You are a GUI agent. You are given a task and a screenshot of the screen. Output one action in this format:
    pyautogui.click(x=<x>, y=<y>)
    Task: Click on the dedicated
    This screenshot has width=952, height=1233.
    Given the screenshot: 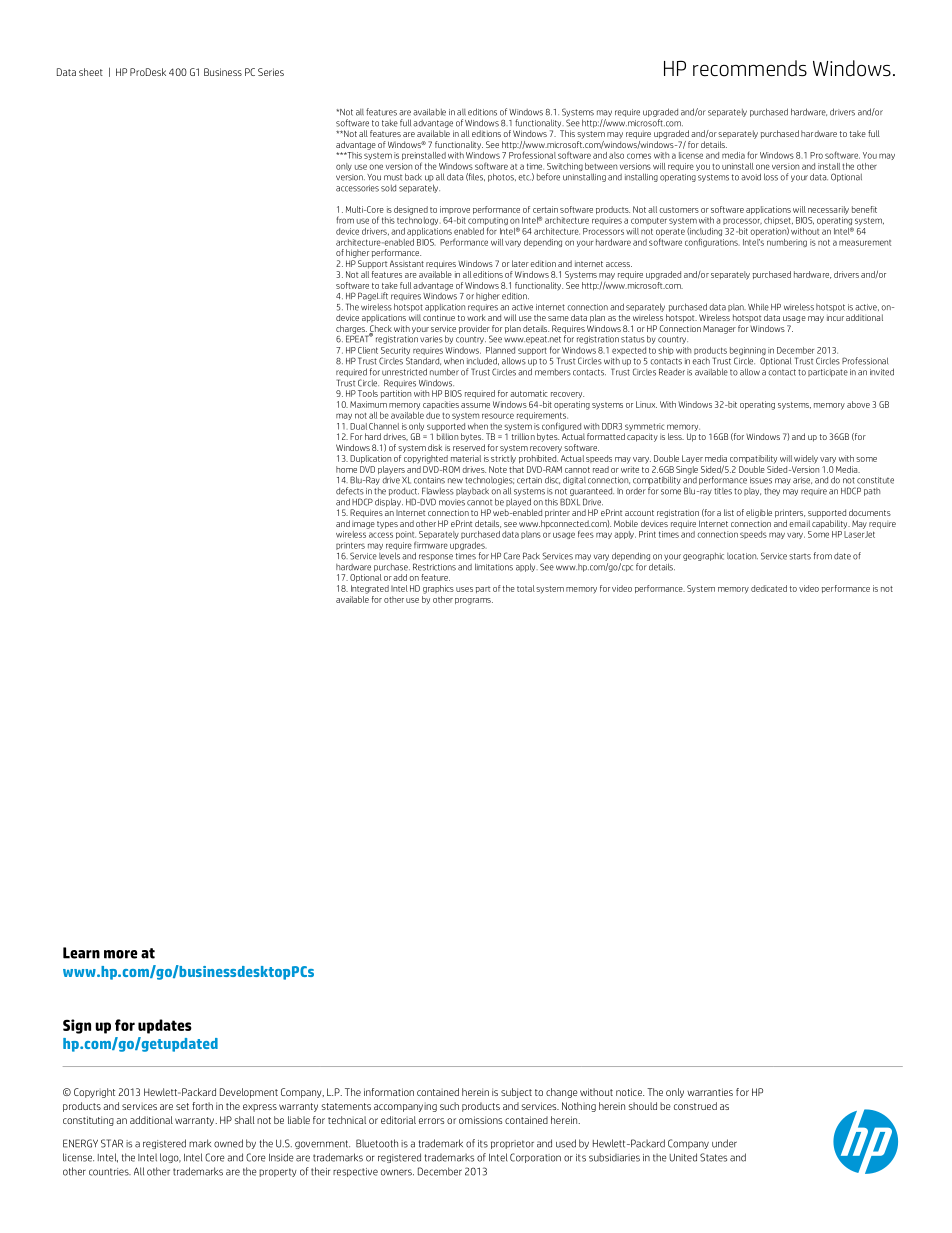 What is the action you would take?
    pyautogui.click(x=769, y=588)
